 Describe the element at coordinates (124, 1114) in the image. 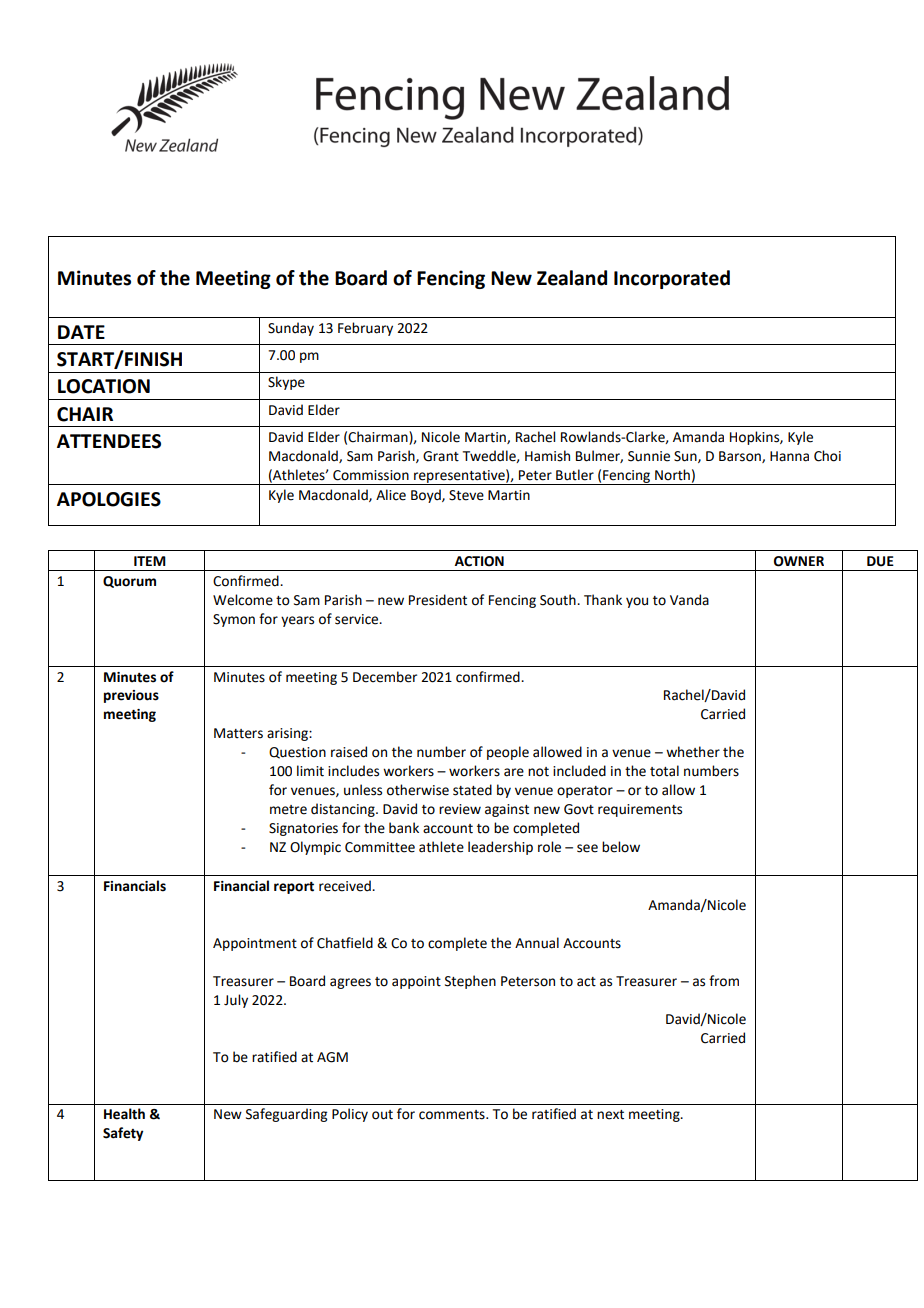

I see `Health` at that location.
